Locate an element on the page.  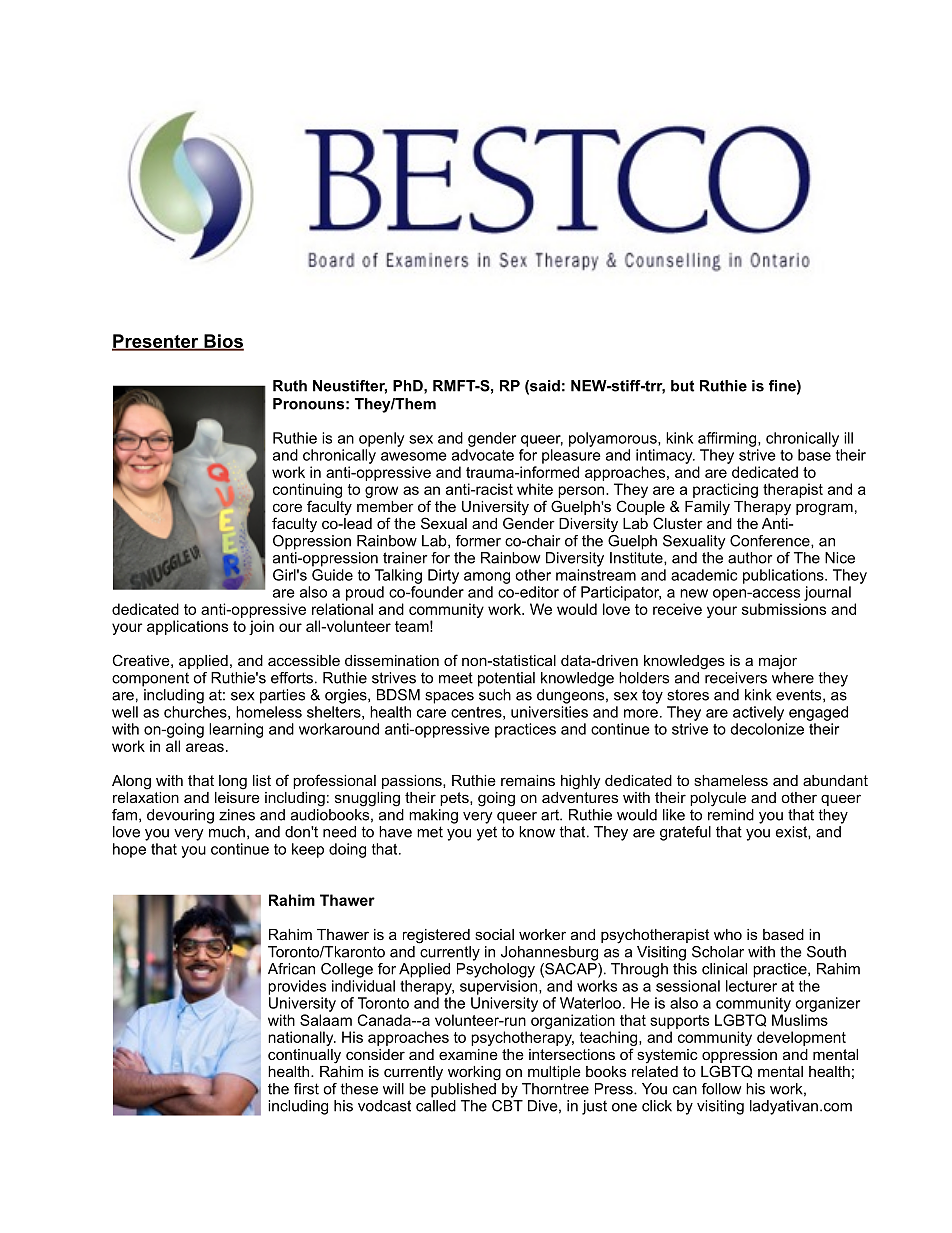
first is located at coordinates (306, 1089).
